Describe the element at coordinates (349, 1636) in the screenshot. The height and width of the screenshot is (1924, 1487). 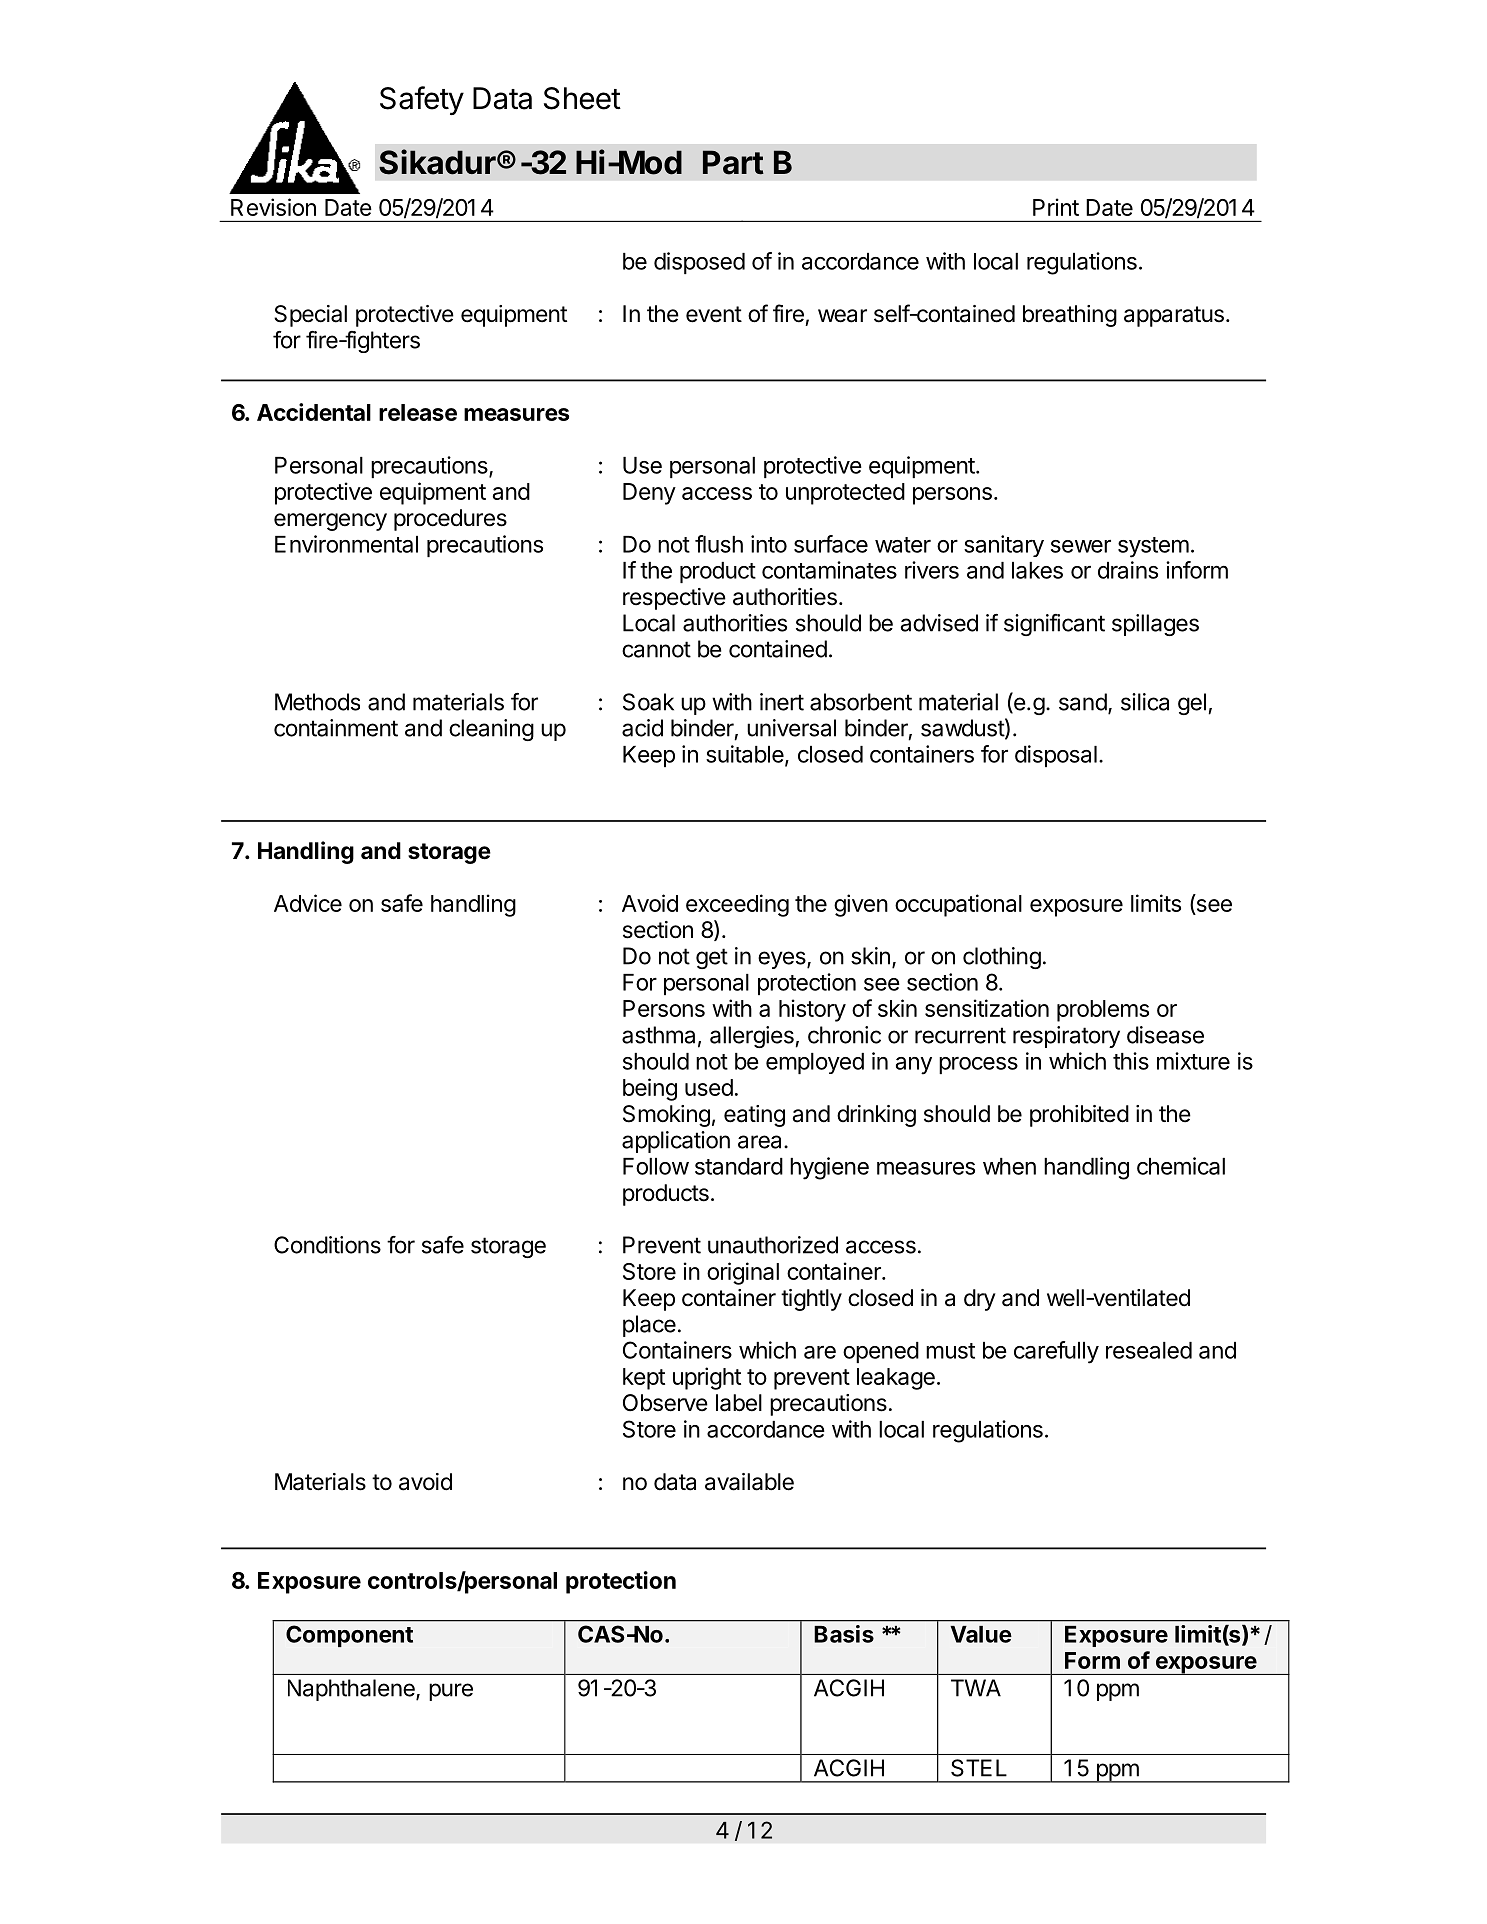
I see `Component` at that location.
